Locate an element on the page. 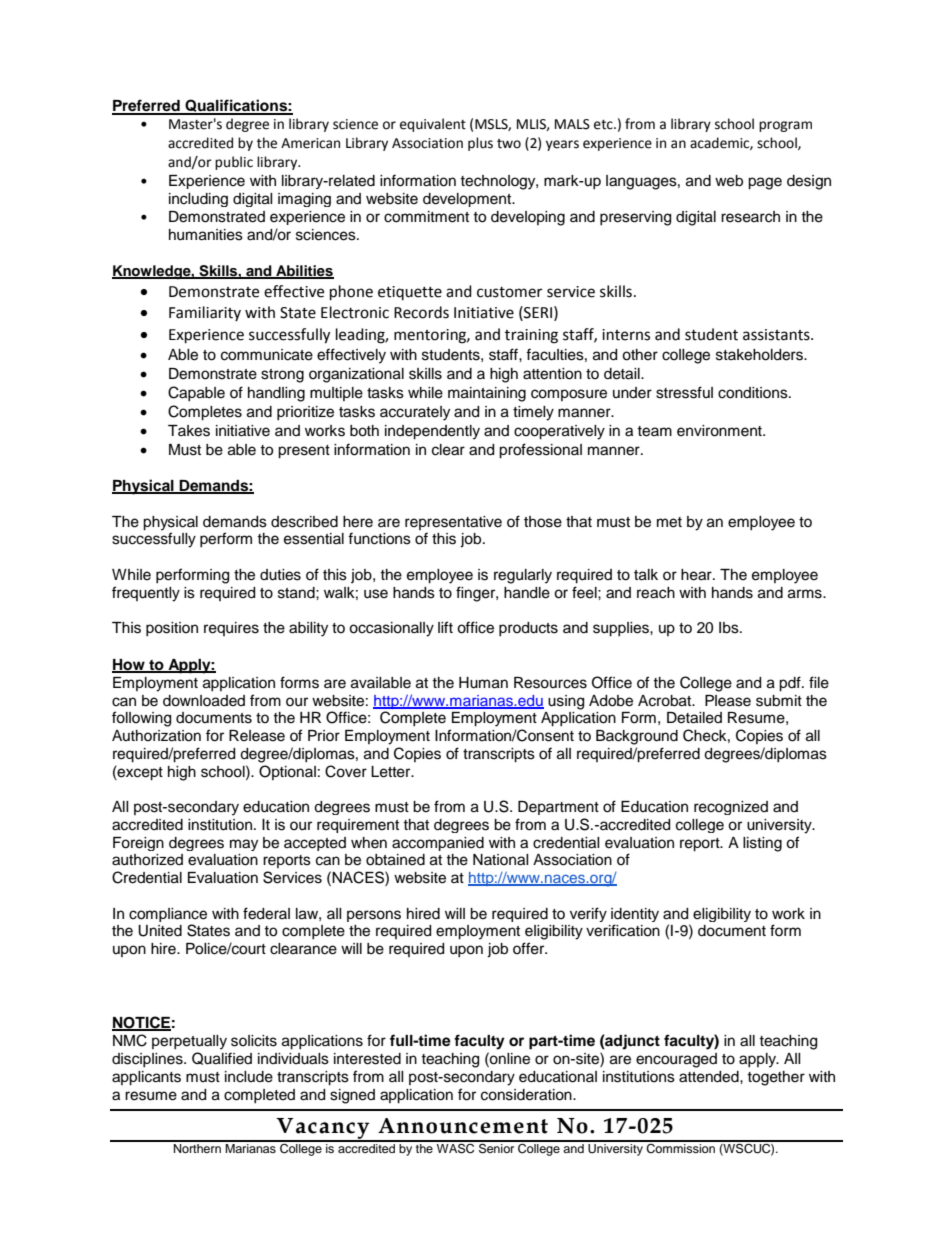  requires is located at coordinates (231, 629).
